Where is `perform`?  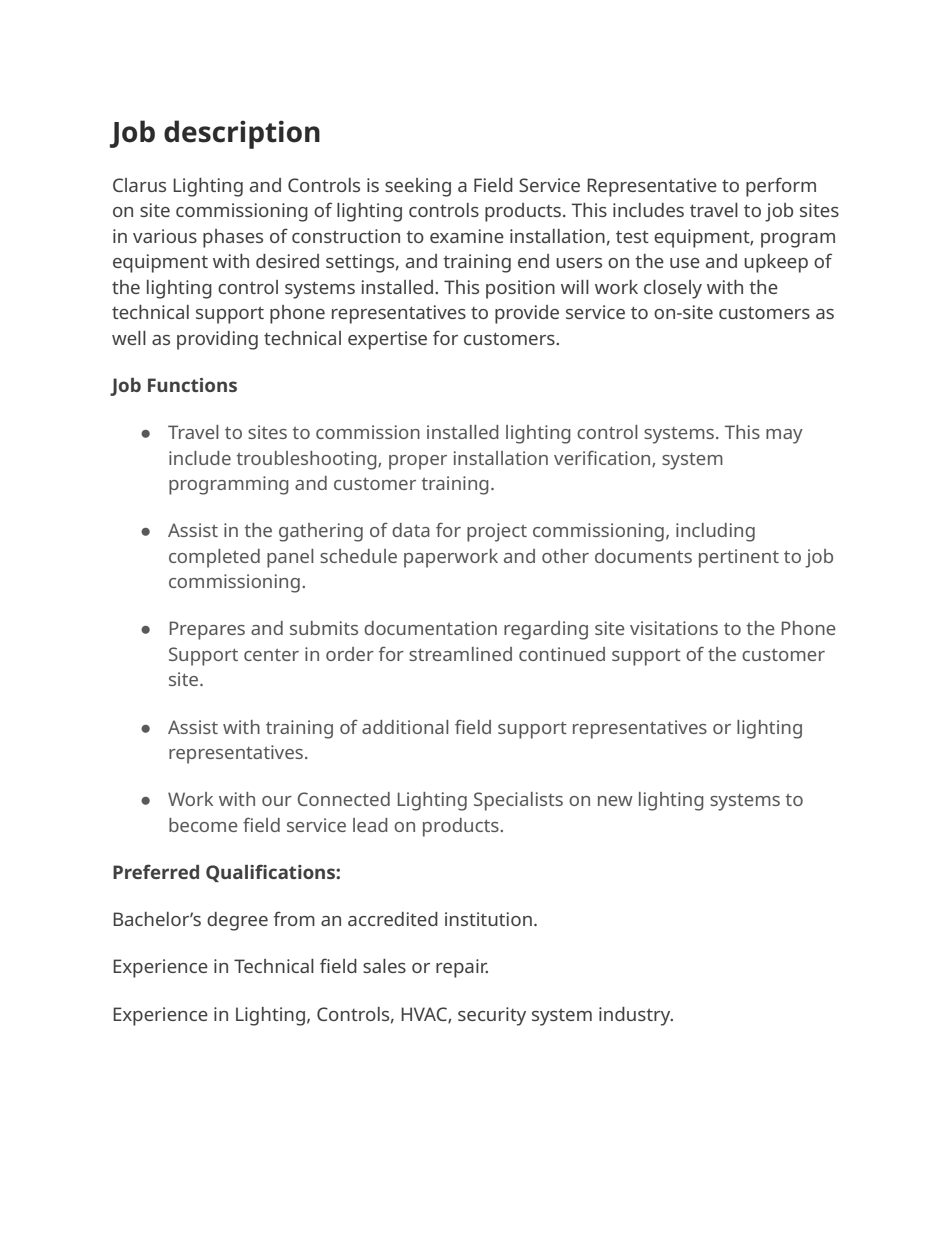
perform is located at coordinates (781, 187).
